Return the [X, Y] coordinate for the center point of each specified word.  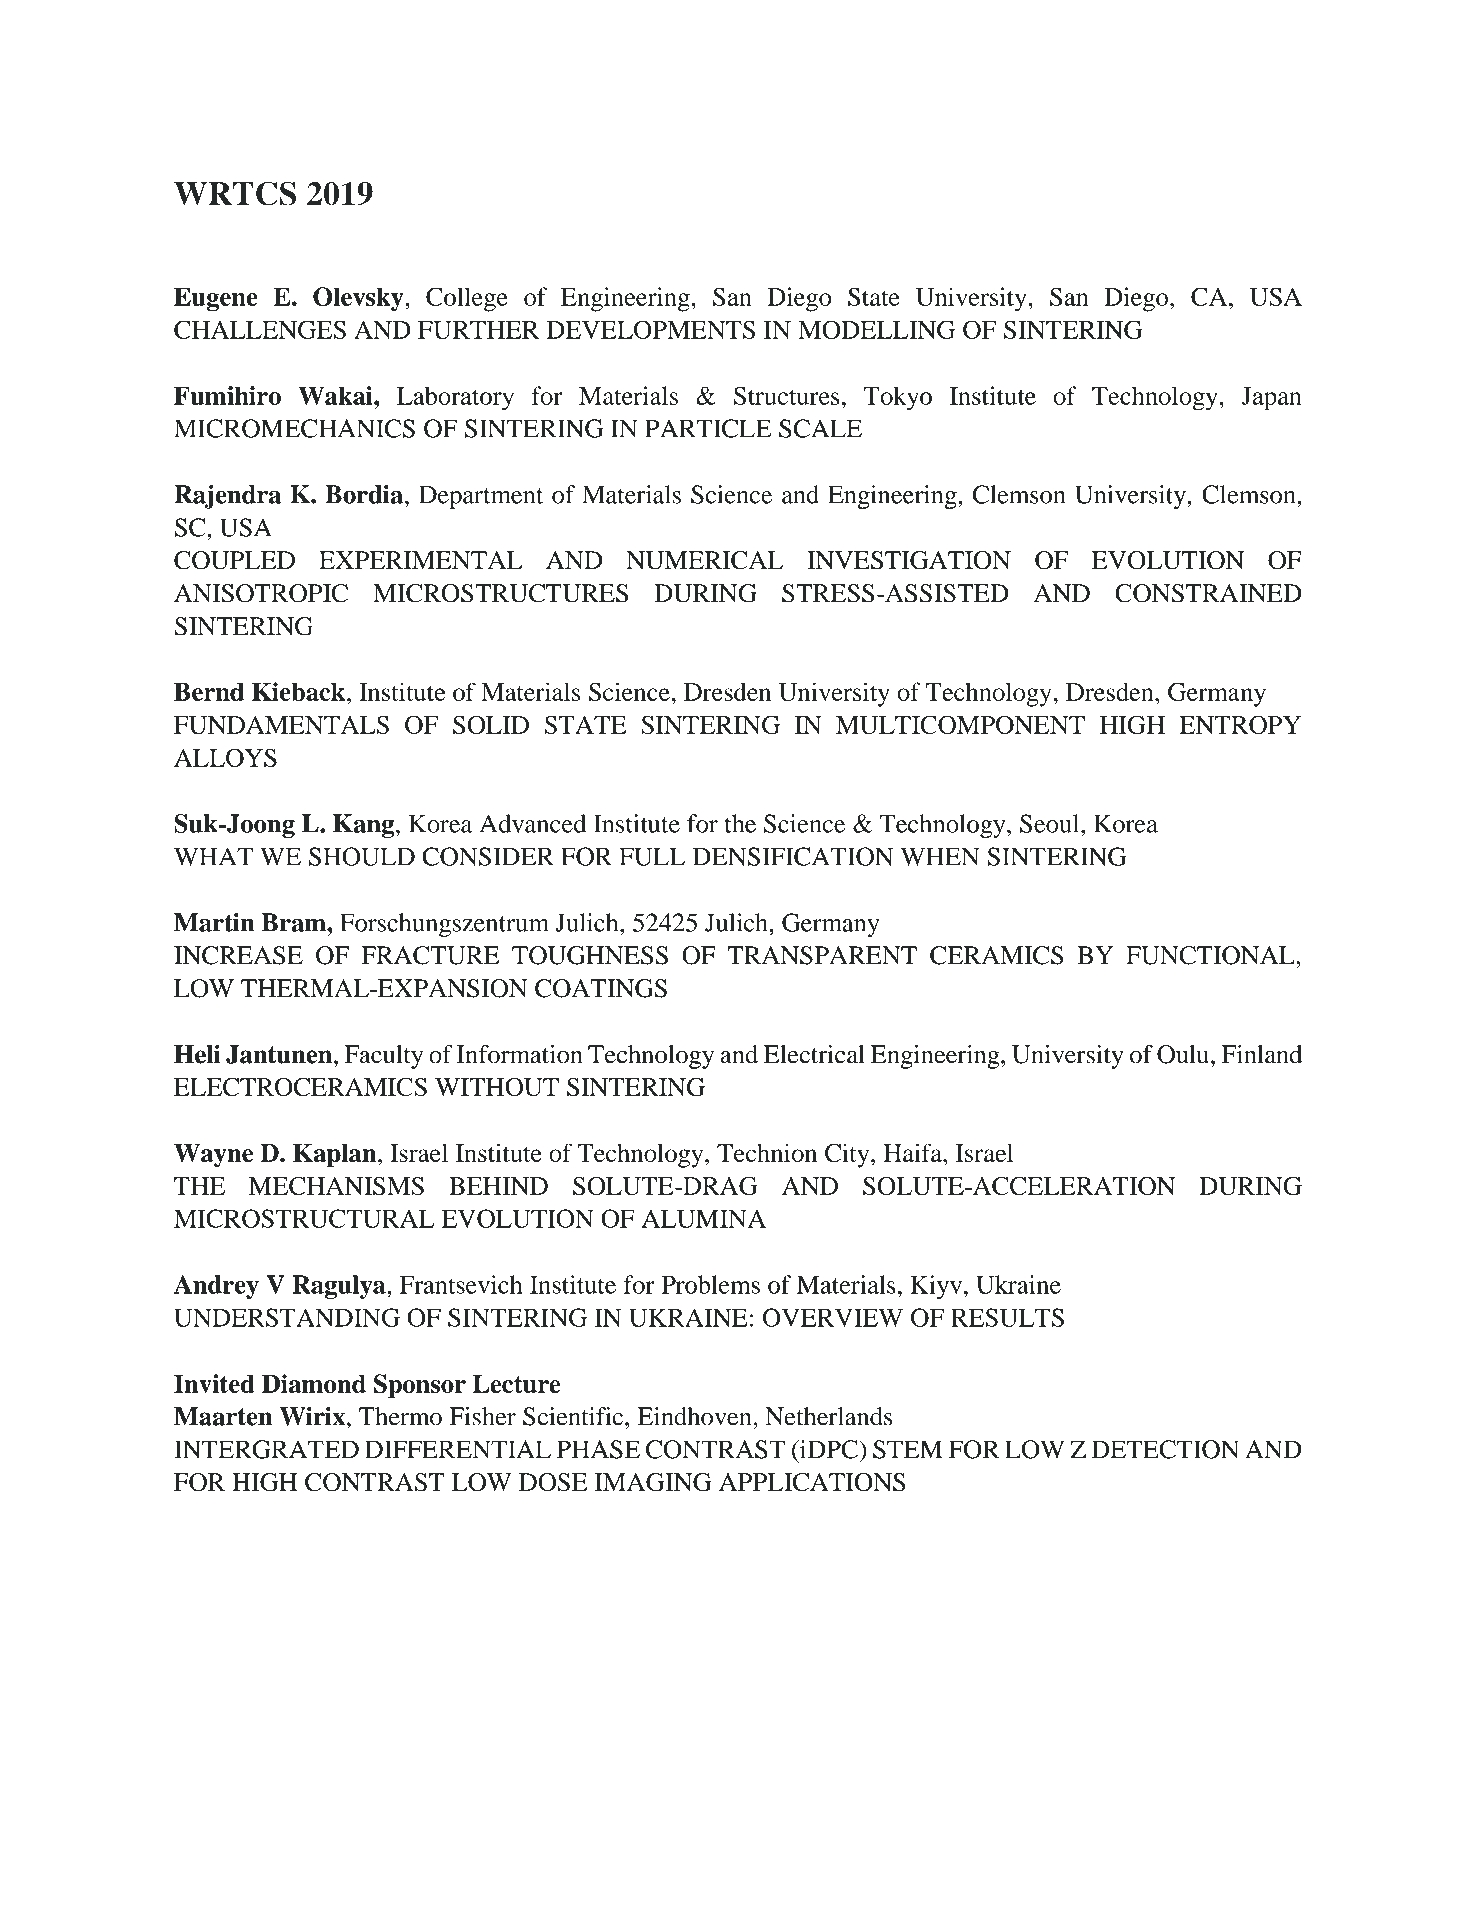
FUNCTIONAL [1211, 955]
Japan [1272, 399]
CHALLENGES [260, 329]
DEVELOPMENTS [650, 329]
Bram [295, 922]
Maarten [223, 1416]
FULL [652, 856]
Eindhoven [695, 1416]
